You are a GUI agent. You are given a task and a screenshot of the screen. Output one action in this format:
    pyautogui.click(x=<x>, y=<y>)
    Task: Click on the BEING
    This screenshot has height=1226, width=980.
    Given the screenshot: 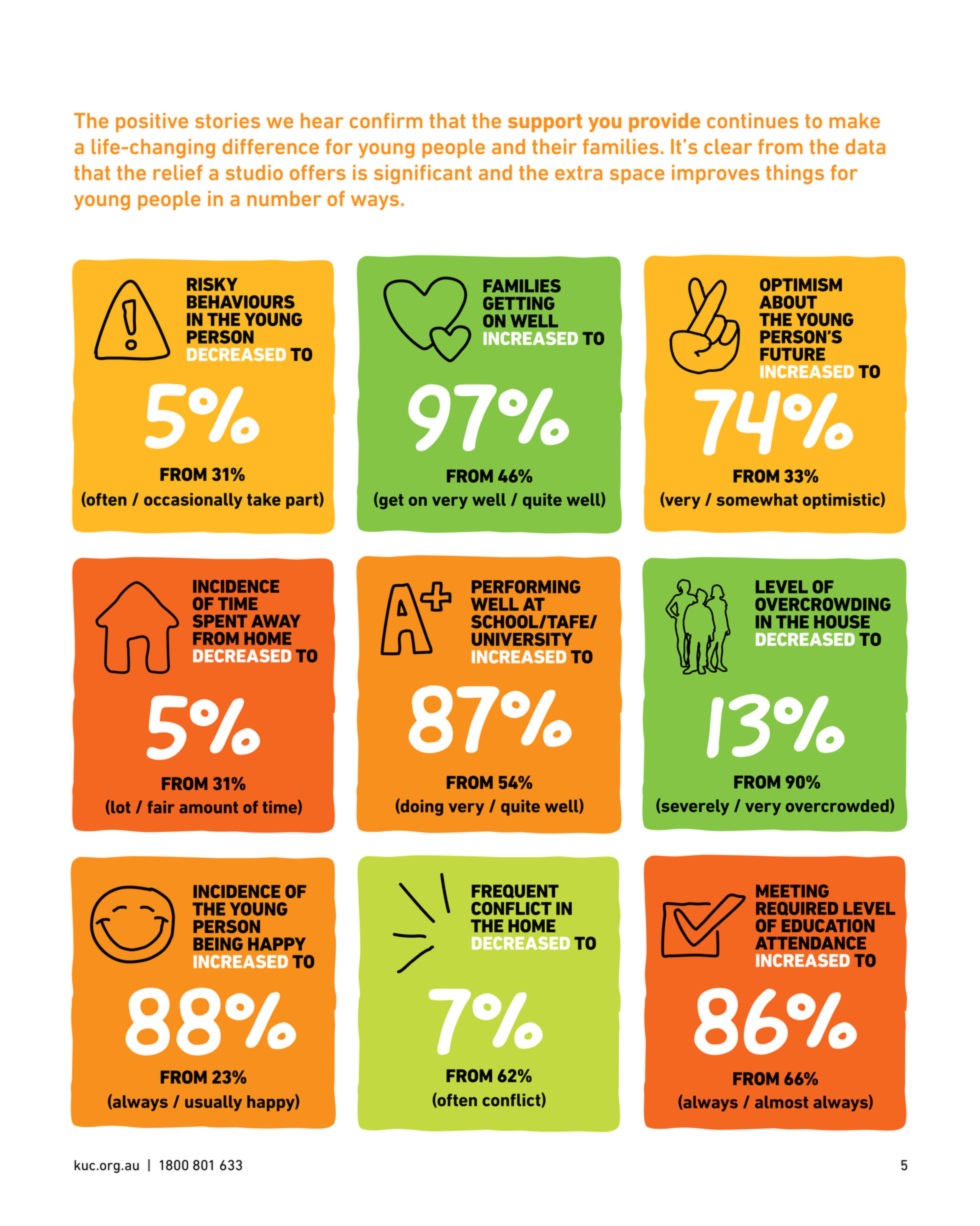 What is the action you would take?
    pyautogui.click(x=218, y=944)
